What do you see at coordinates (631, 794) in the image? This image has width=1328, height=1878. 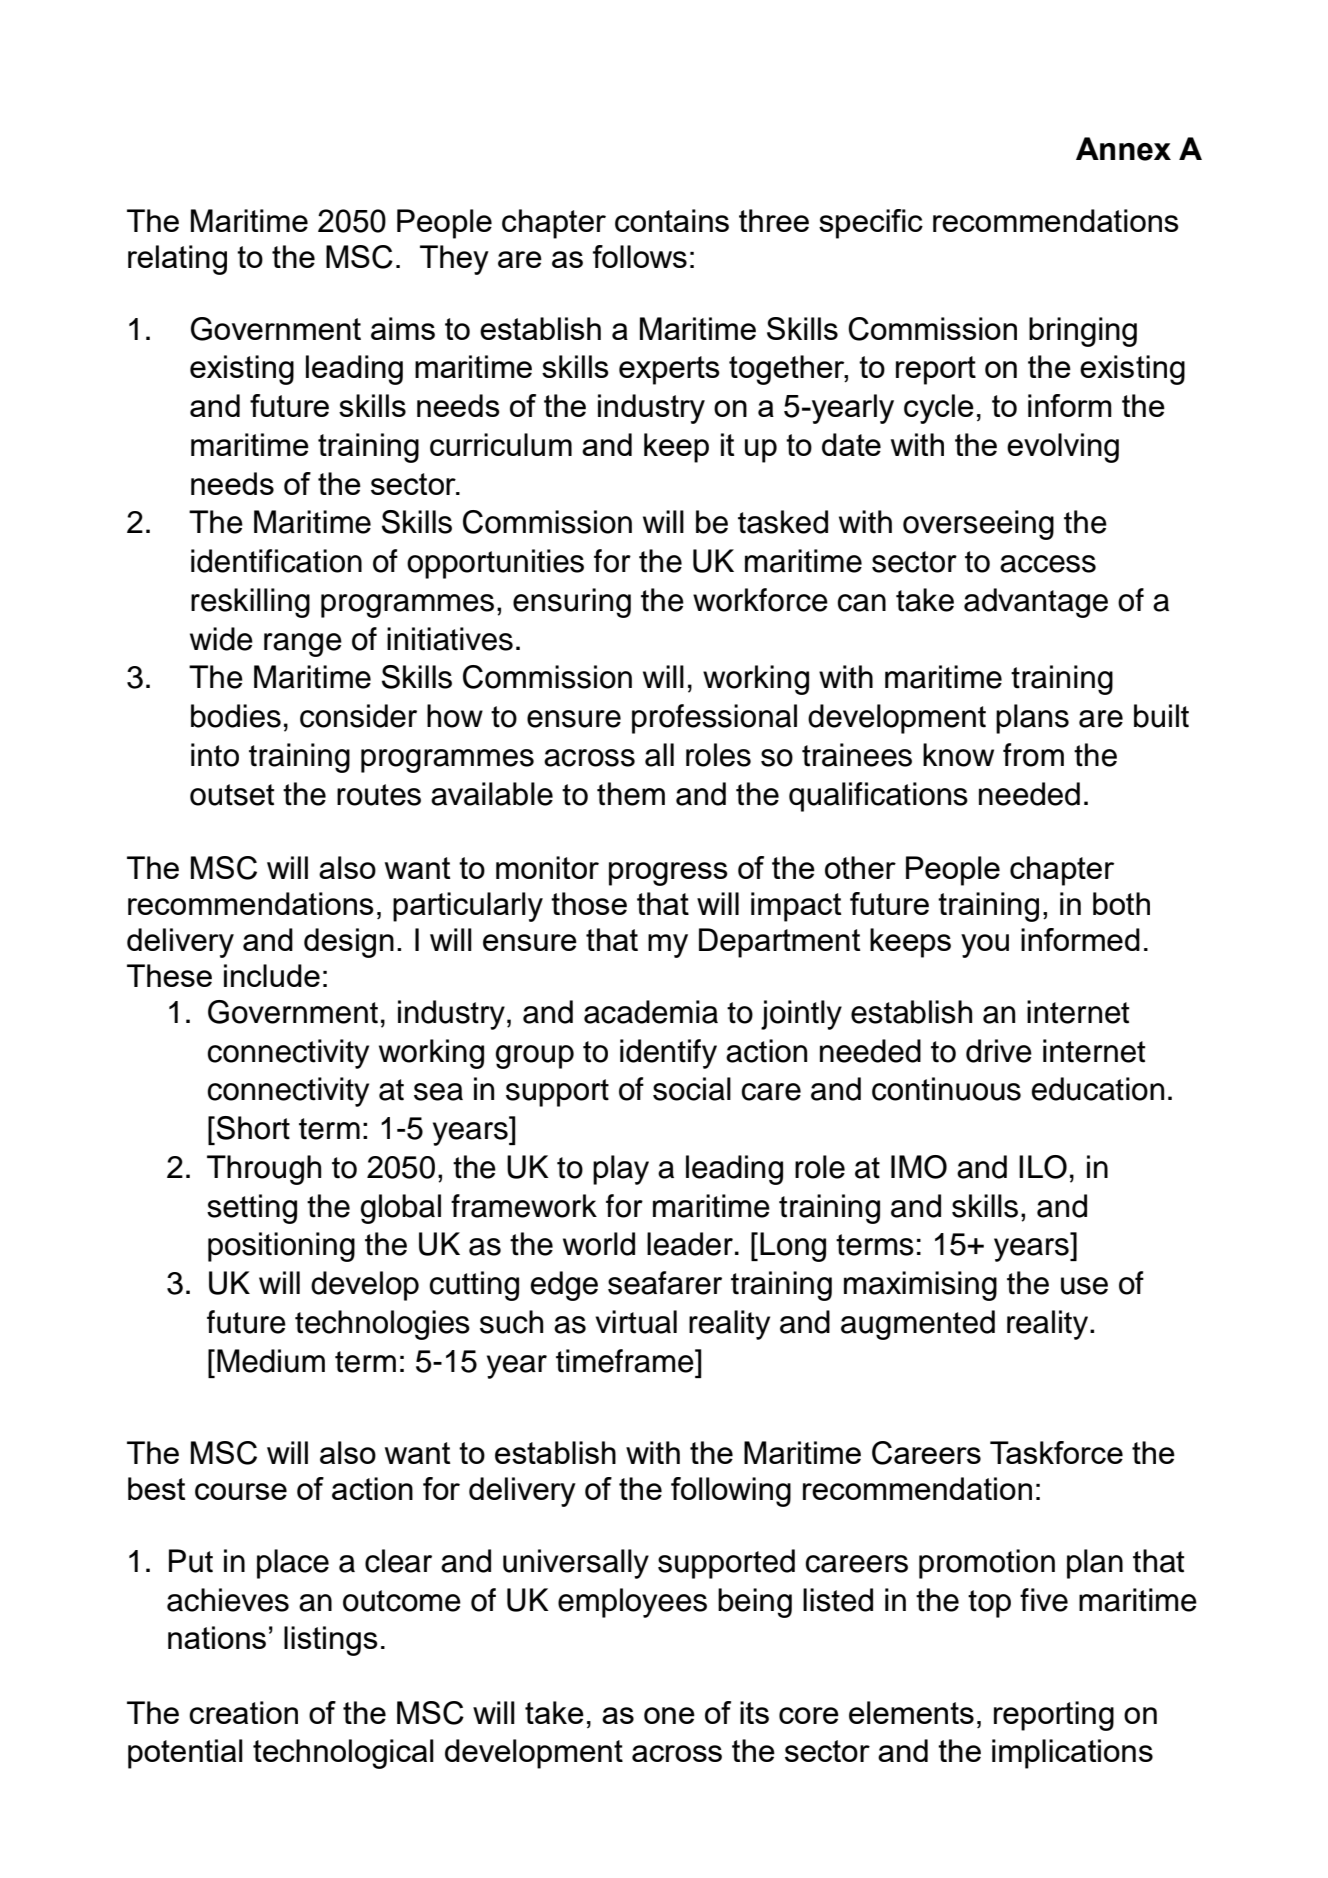 I see `them` at bounding box center [631, 794].
